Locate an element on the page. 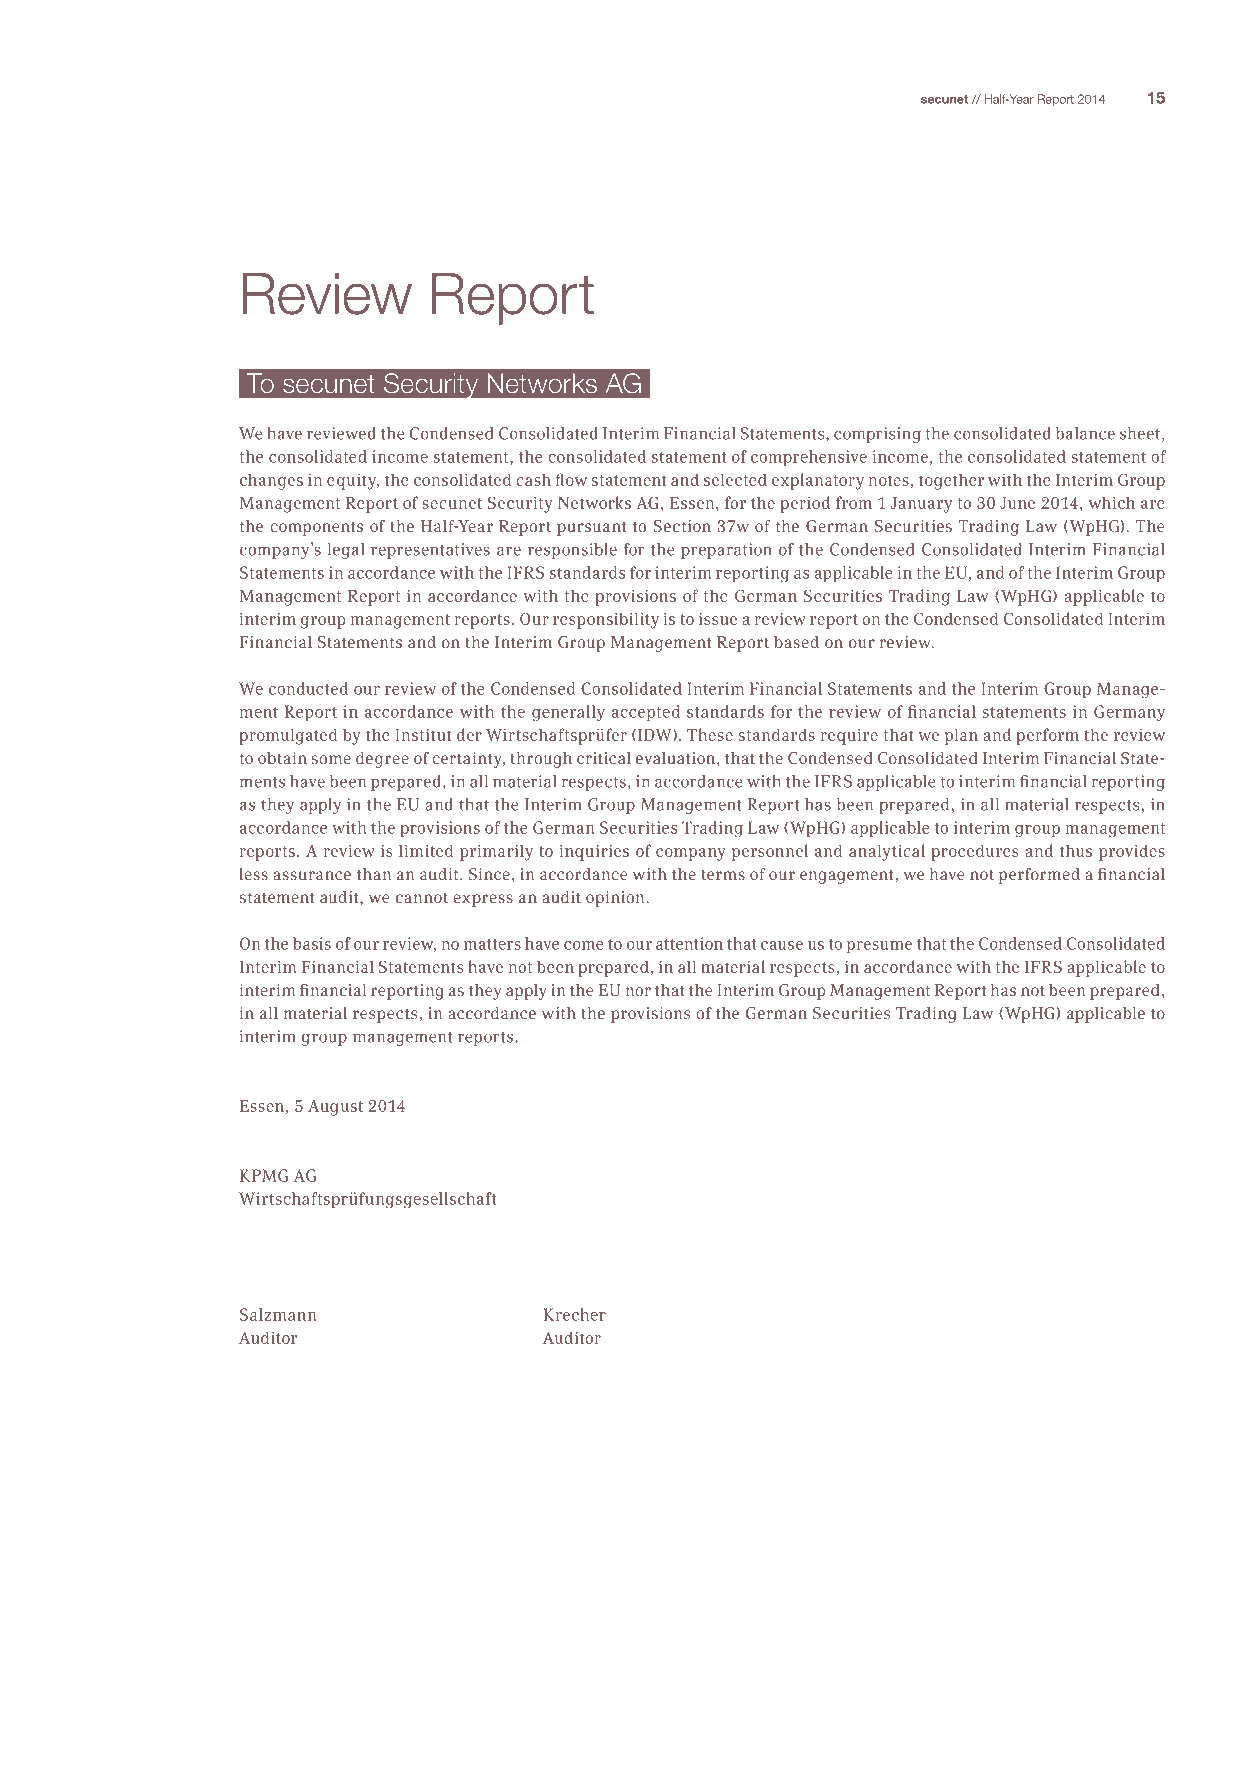 The width and height of the document is (1255, 1775). selected is located at coordinates (735, 479).
